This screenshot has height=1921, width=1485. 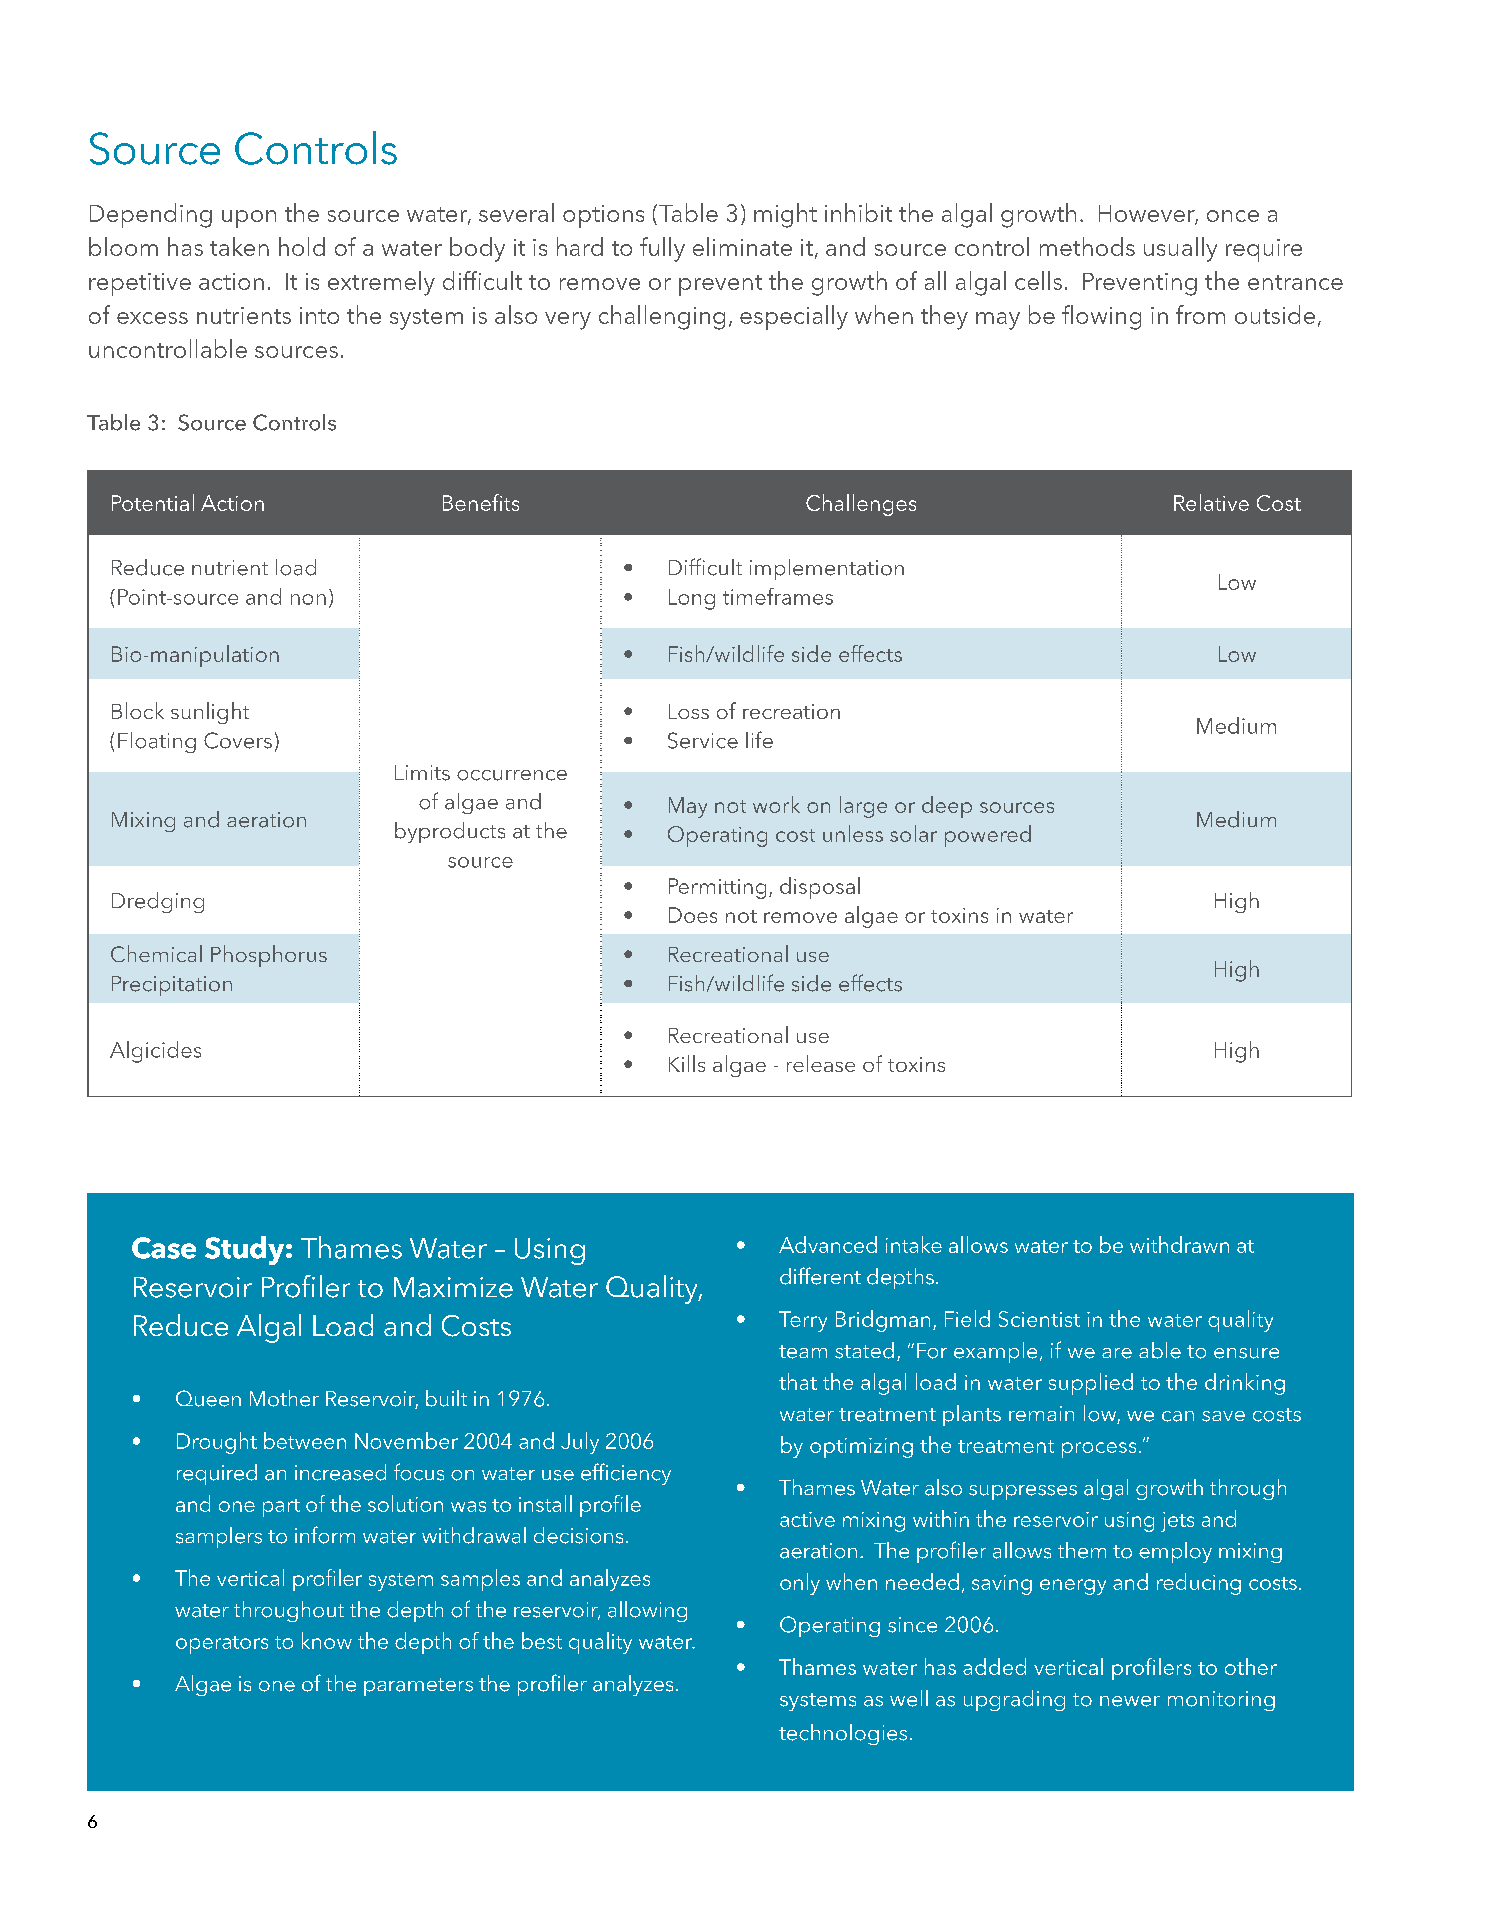 What do you see at coordinates (222, 1645) in the screenshot?
I see `operators` at bounding box center [222, 1645].
